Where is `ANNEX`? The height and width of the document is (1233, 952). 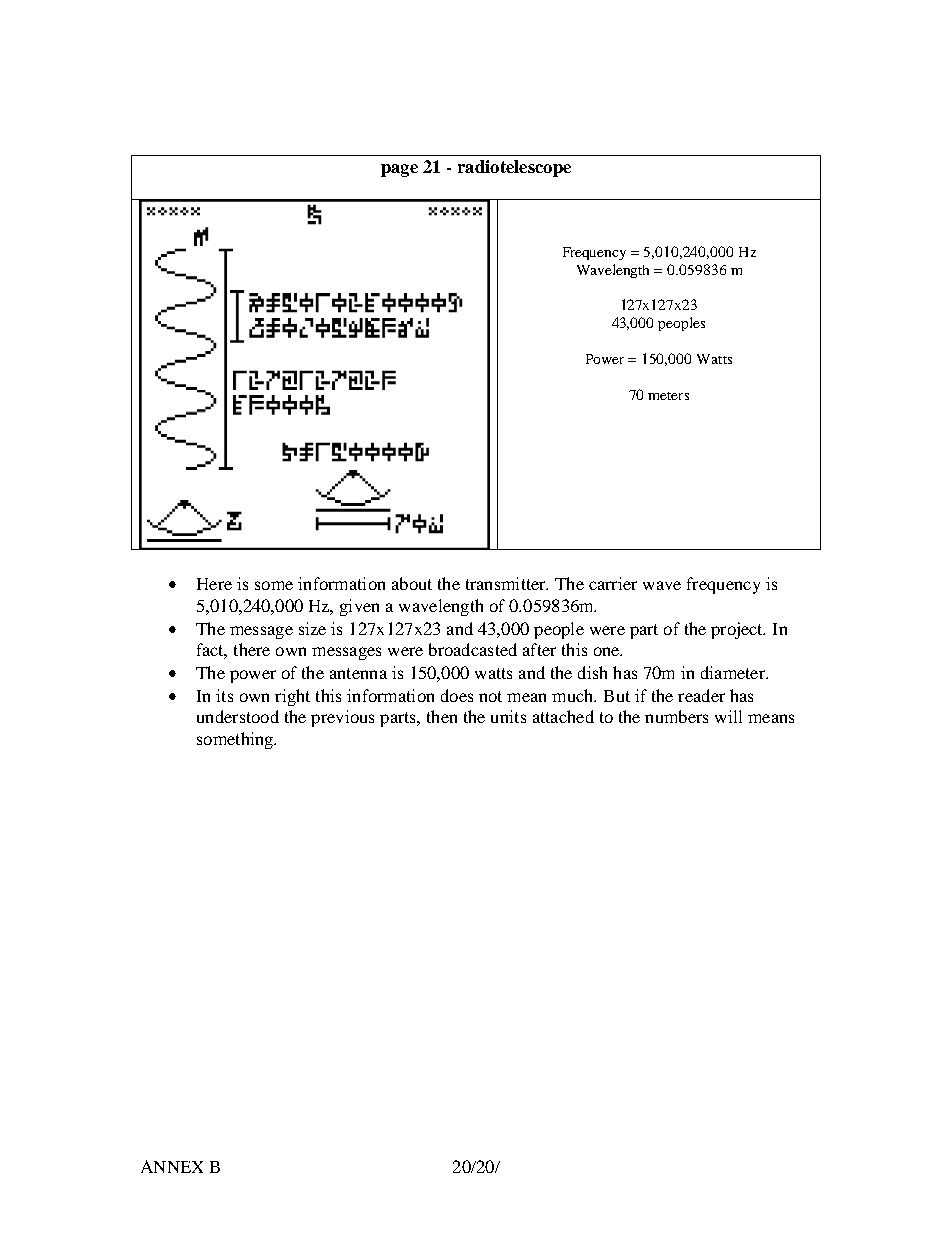
ANNEX is located at coordinates (172, 1166).
